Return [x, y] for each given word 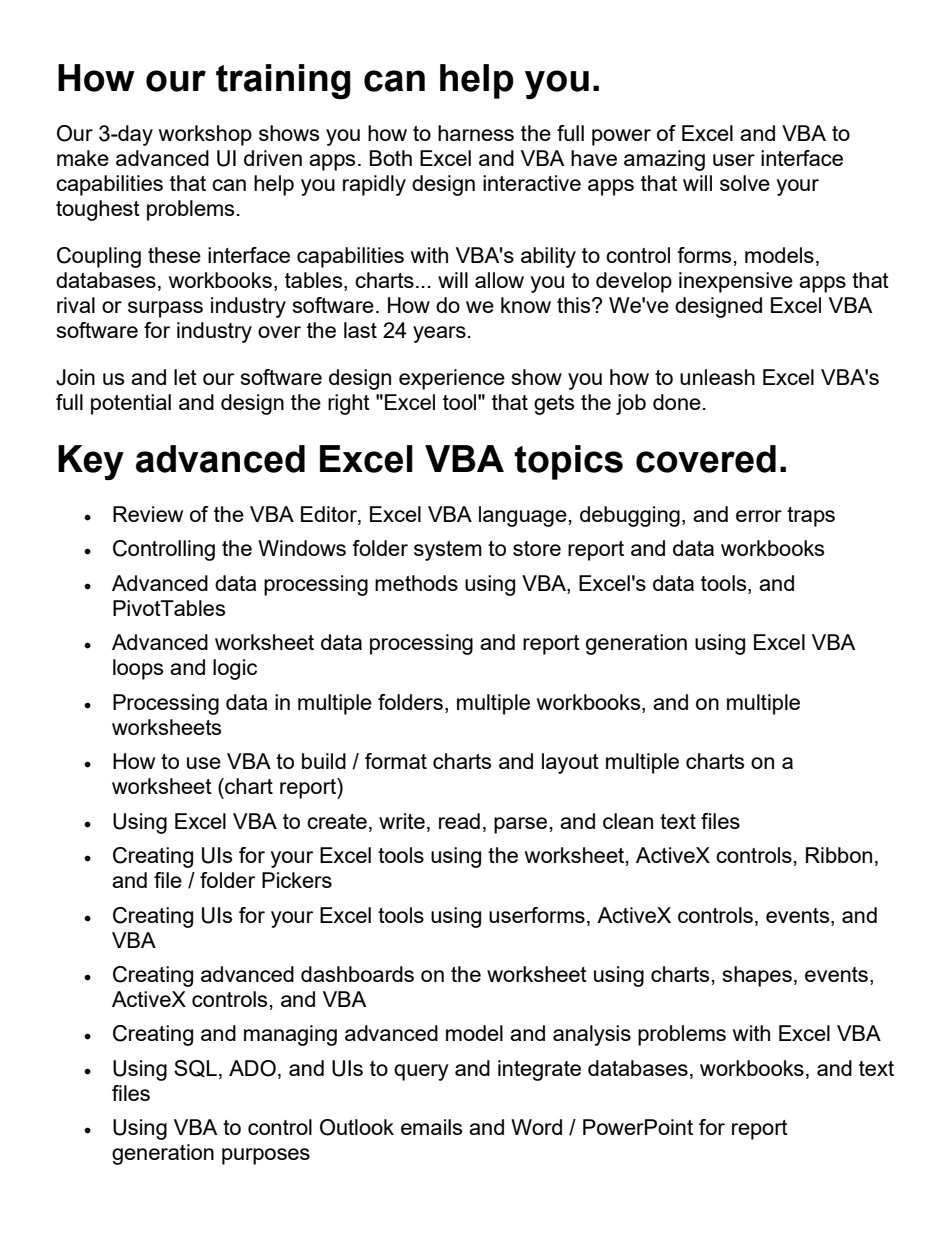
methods [416, 583]
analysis [592, 1035]
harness [476, 133]
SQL [195, 1068]
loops [138, 669]
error [759, 516]
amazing [664, 160]
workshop [205, 135]
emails [431, 1127]
